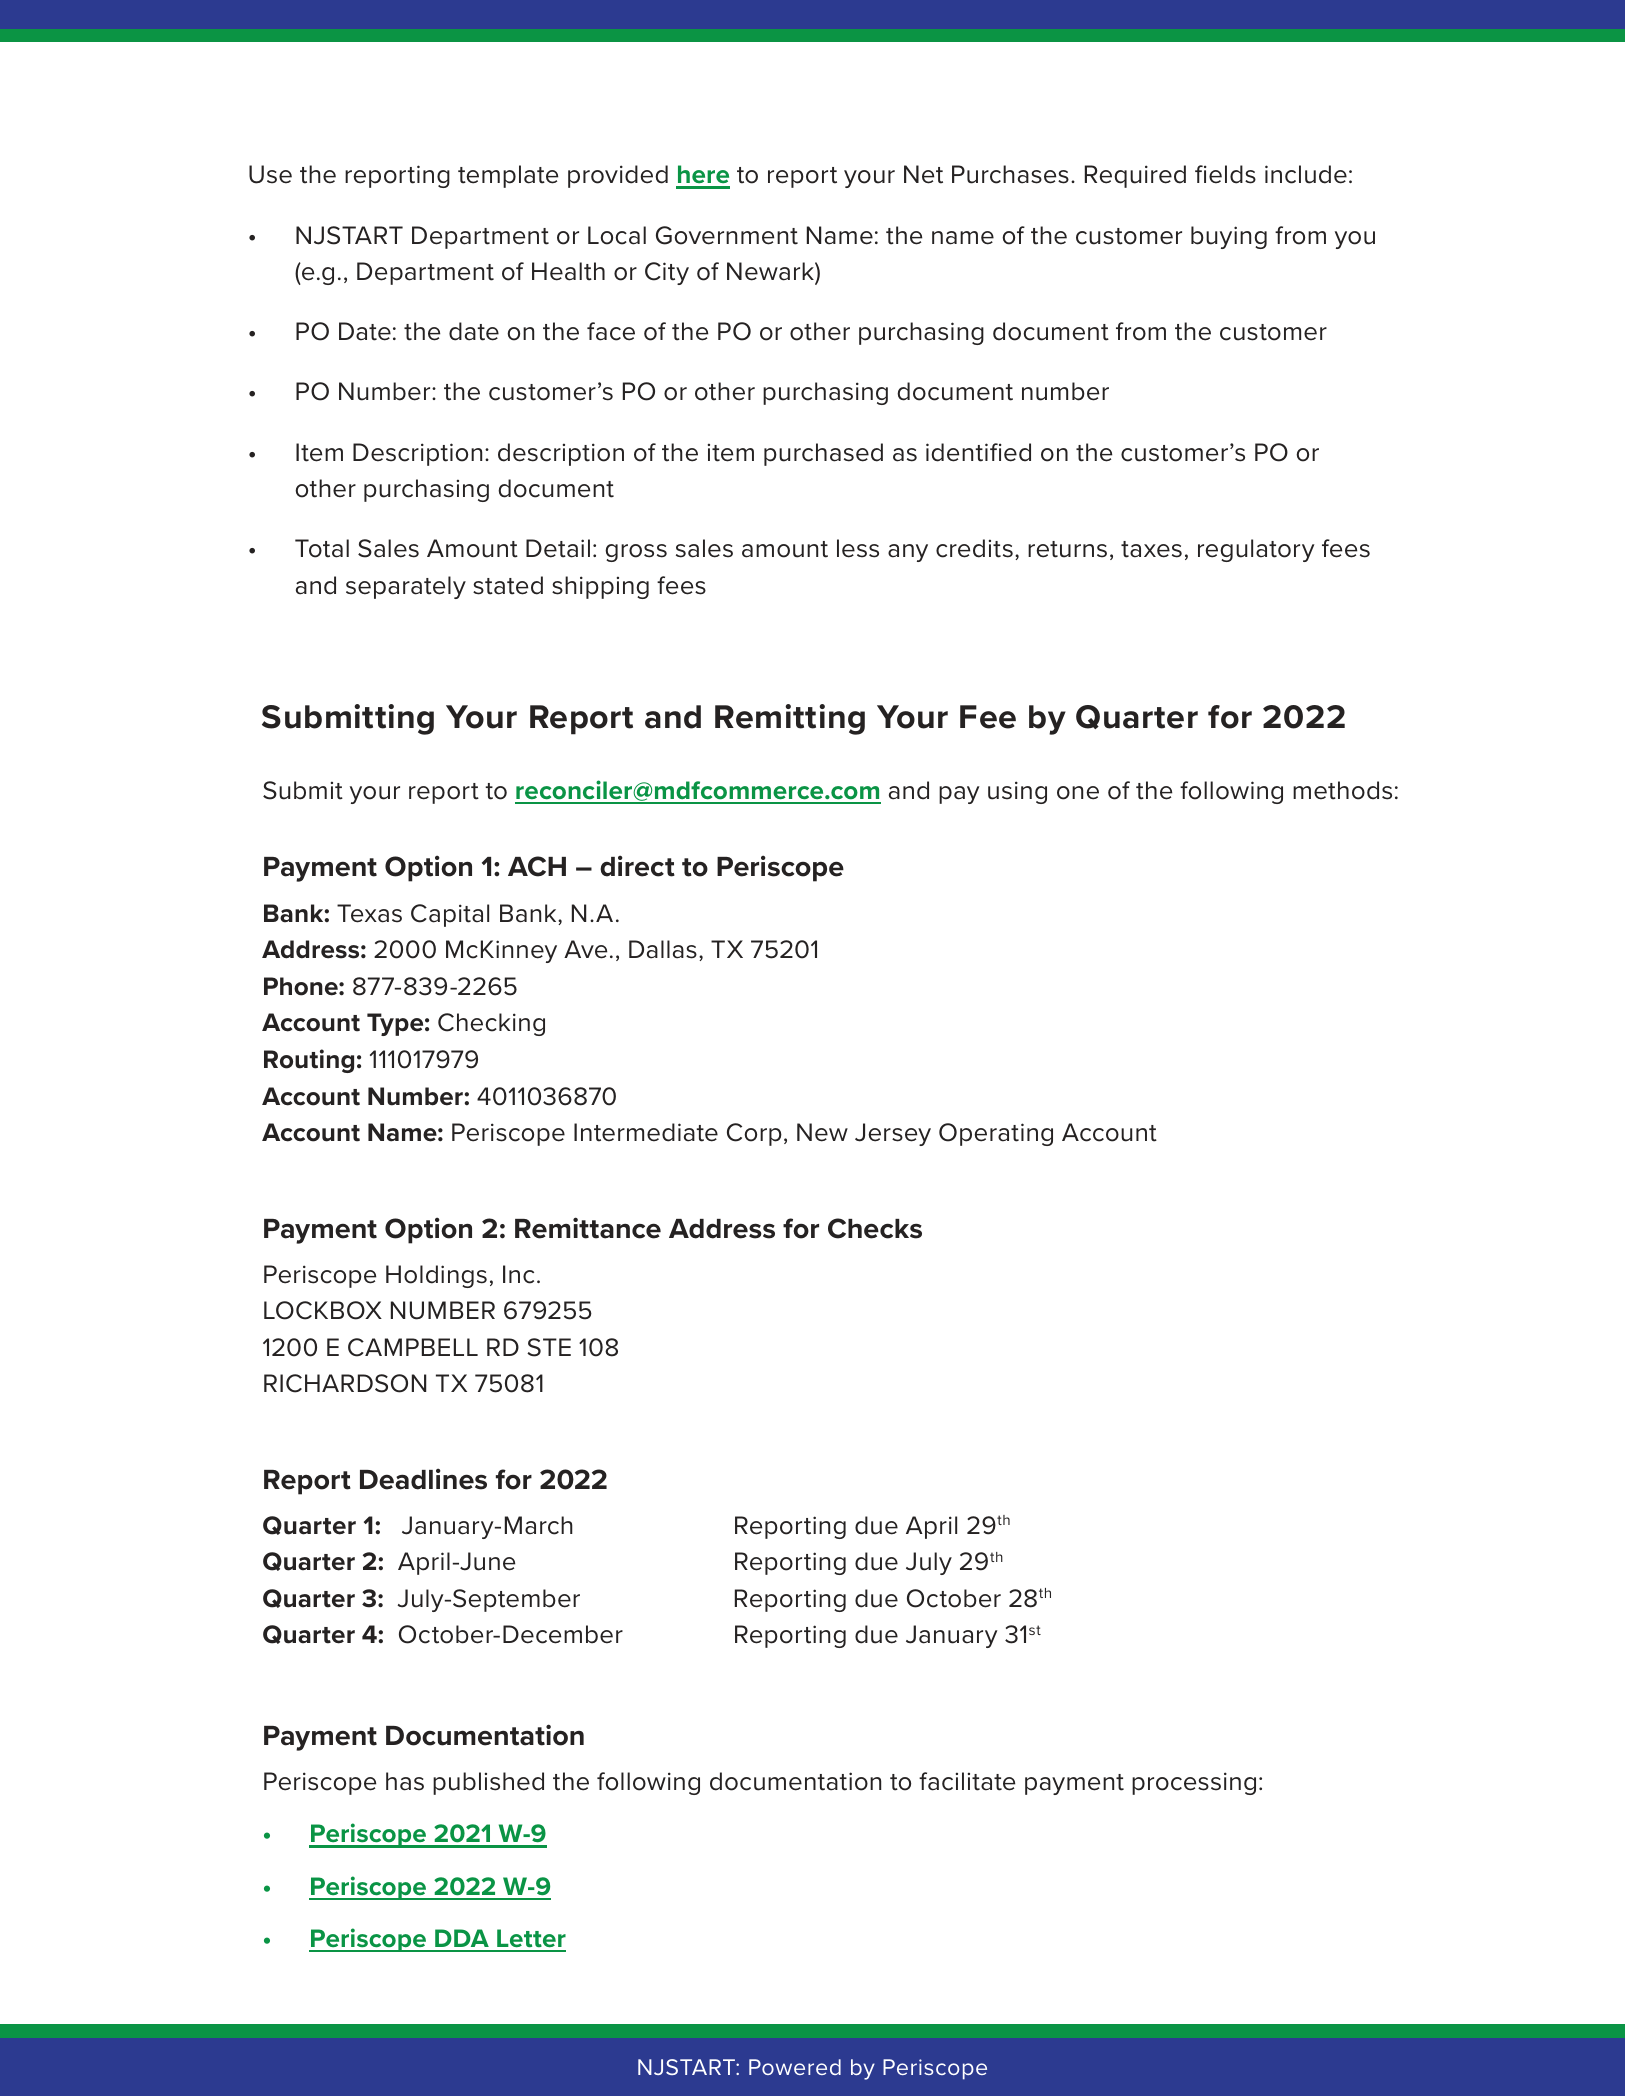 The height and width of the document is (2096, 1625). Describe the element at coordinates (754, 1134) in the document. I see `Corp` at that location.
